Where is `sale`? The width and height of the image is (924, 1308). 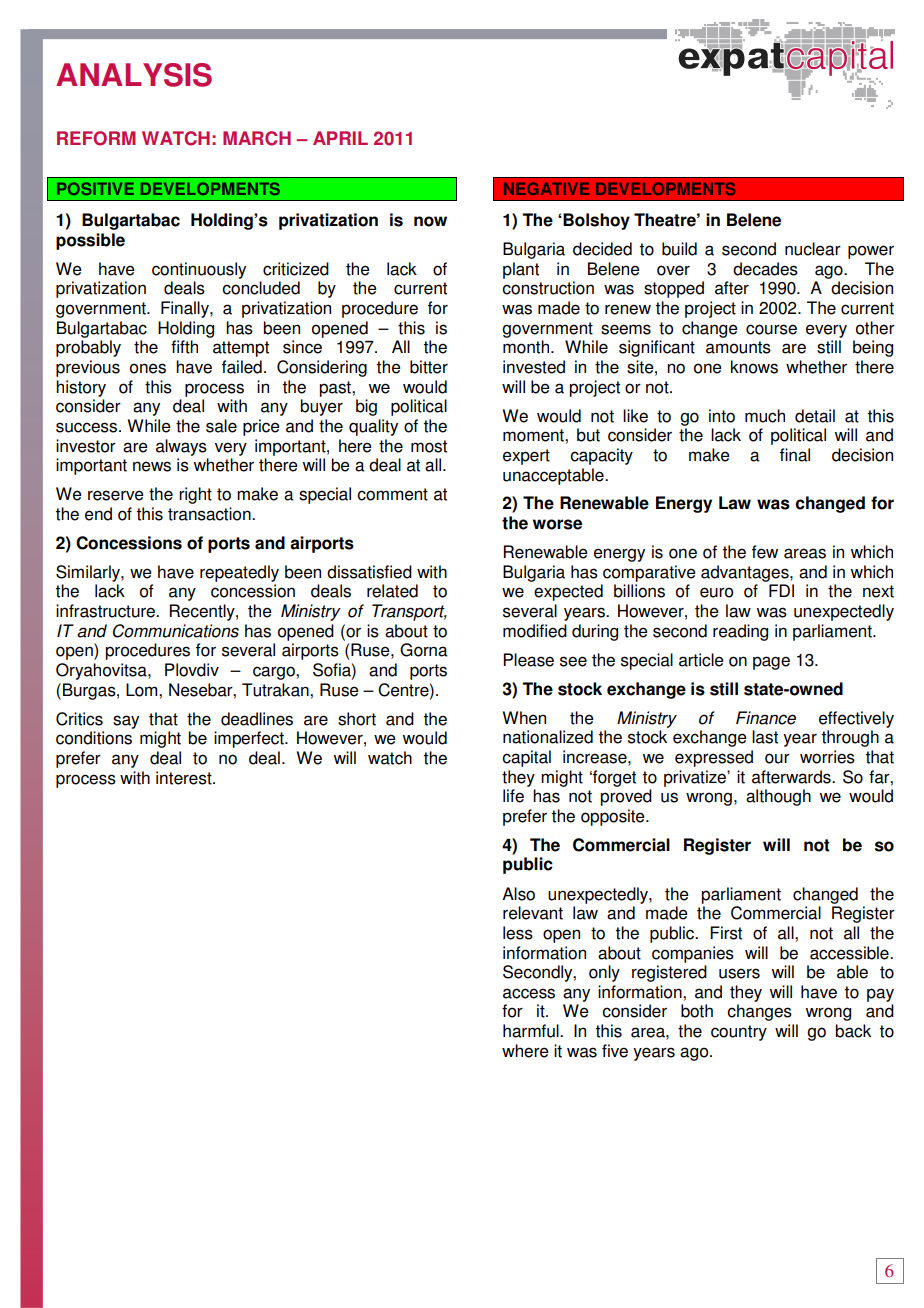 sale is located at coordinates (221, 426).
